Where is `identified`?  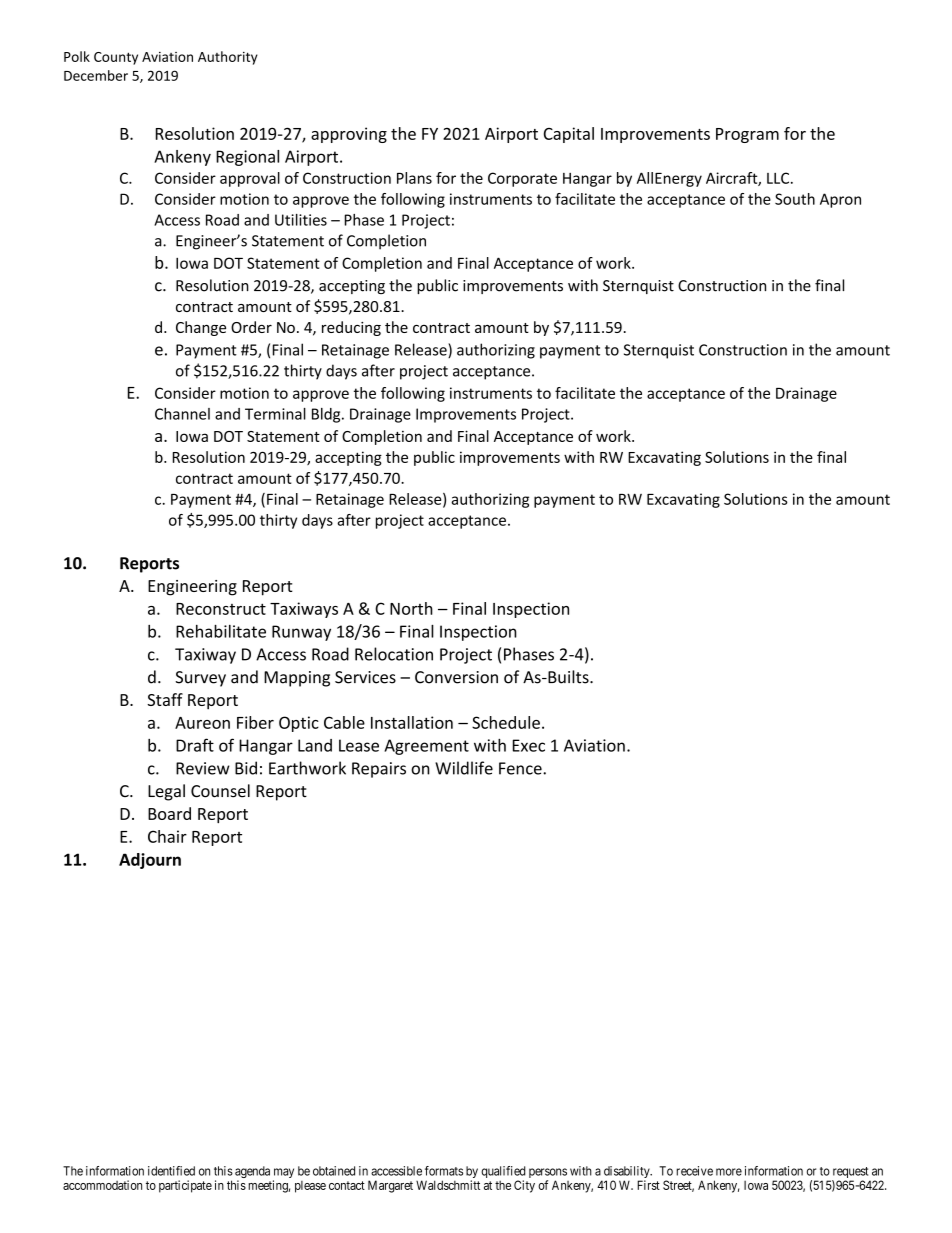 identified is located at coordinates (171, 1171).
